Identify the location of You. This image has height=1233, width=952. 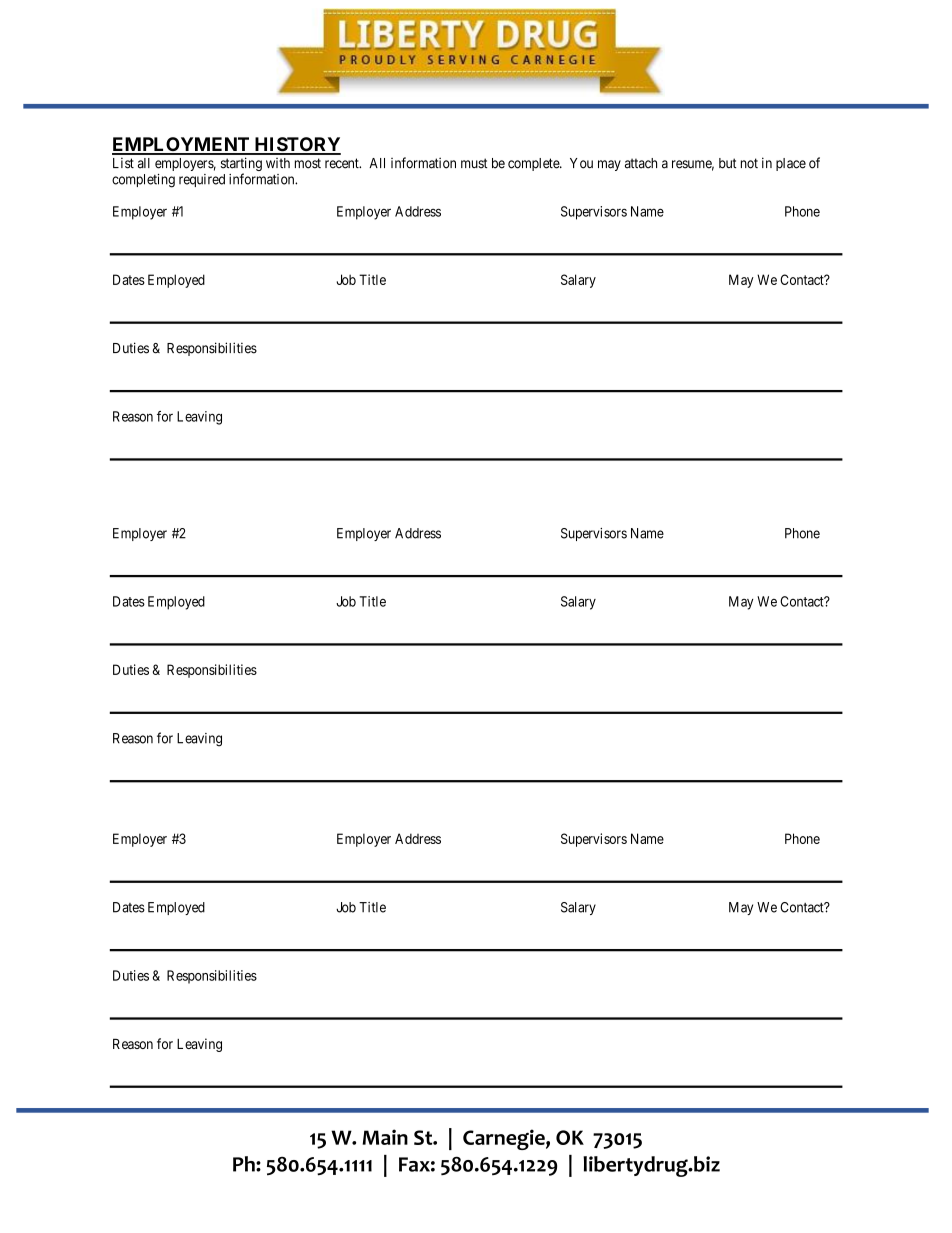
(581, 163).
